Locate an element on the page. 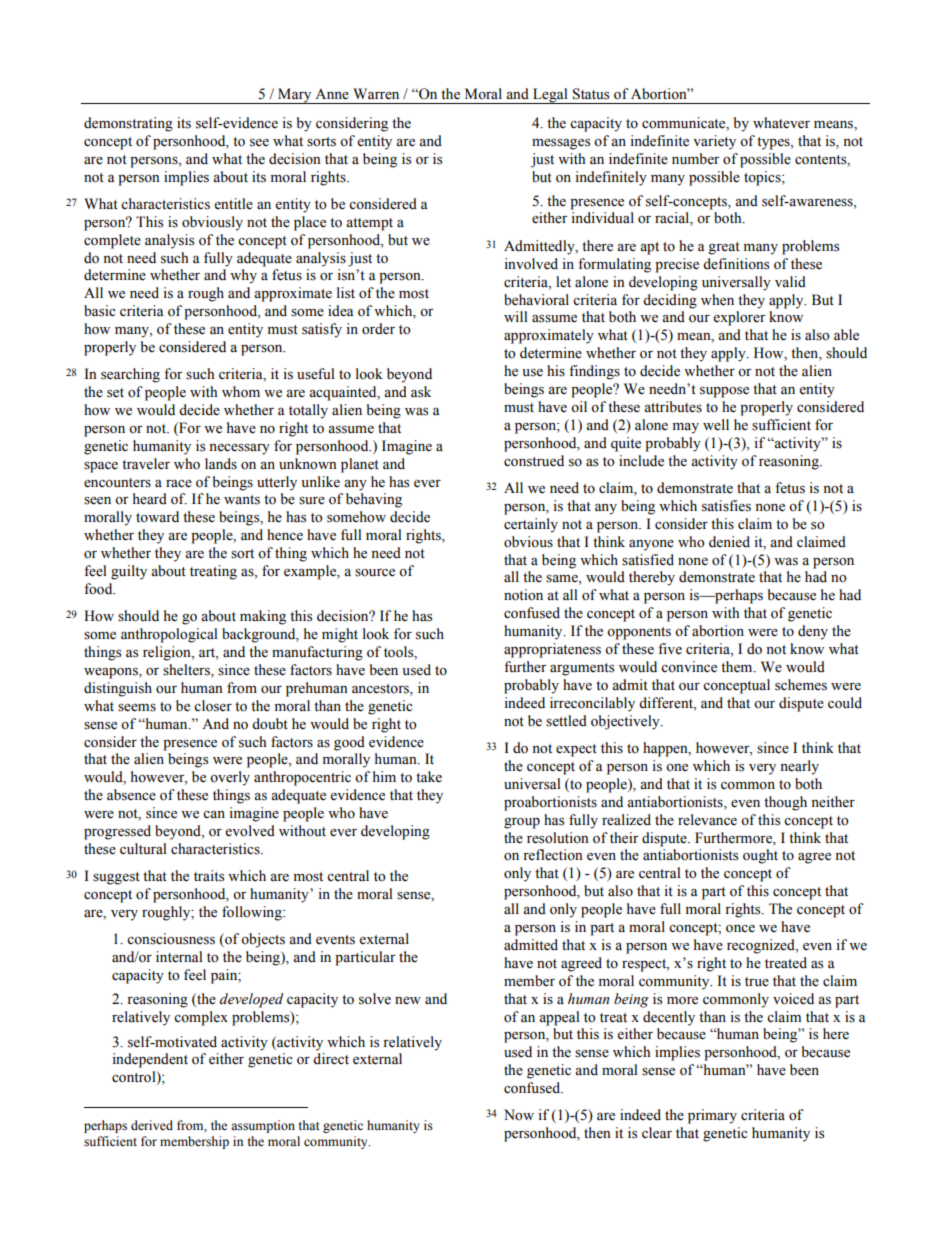 The image size is (952, 1233). variety is located at coordinates (714, 142).
